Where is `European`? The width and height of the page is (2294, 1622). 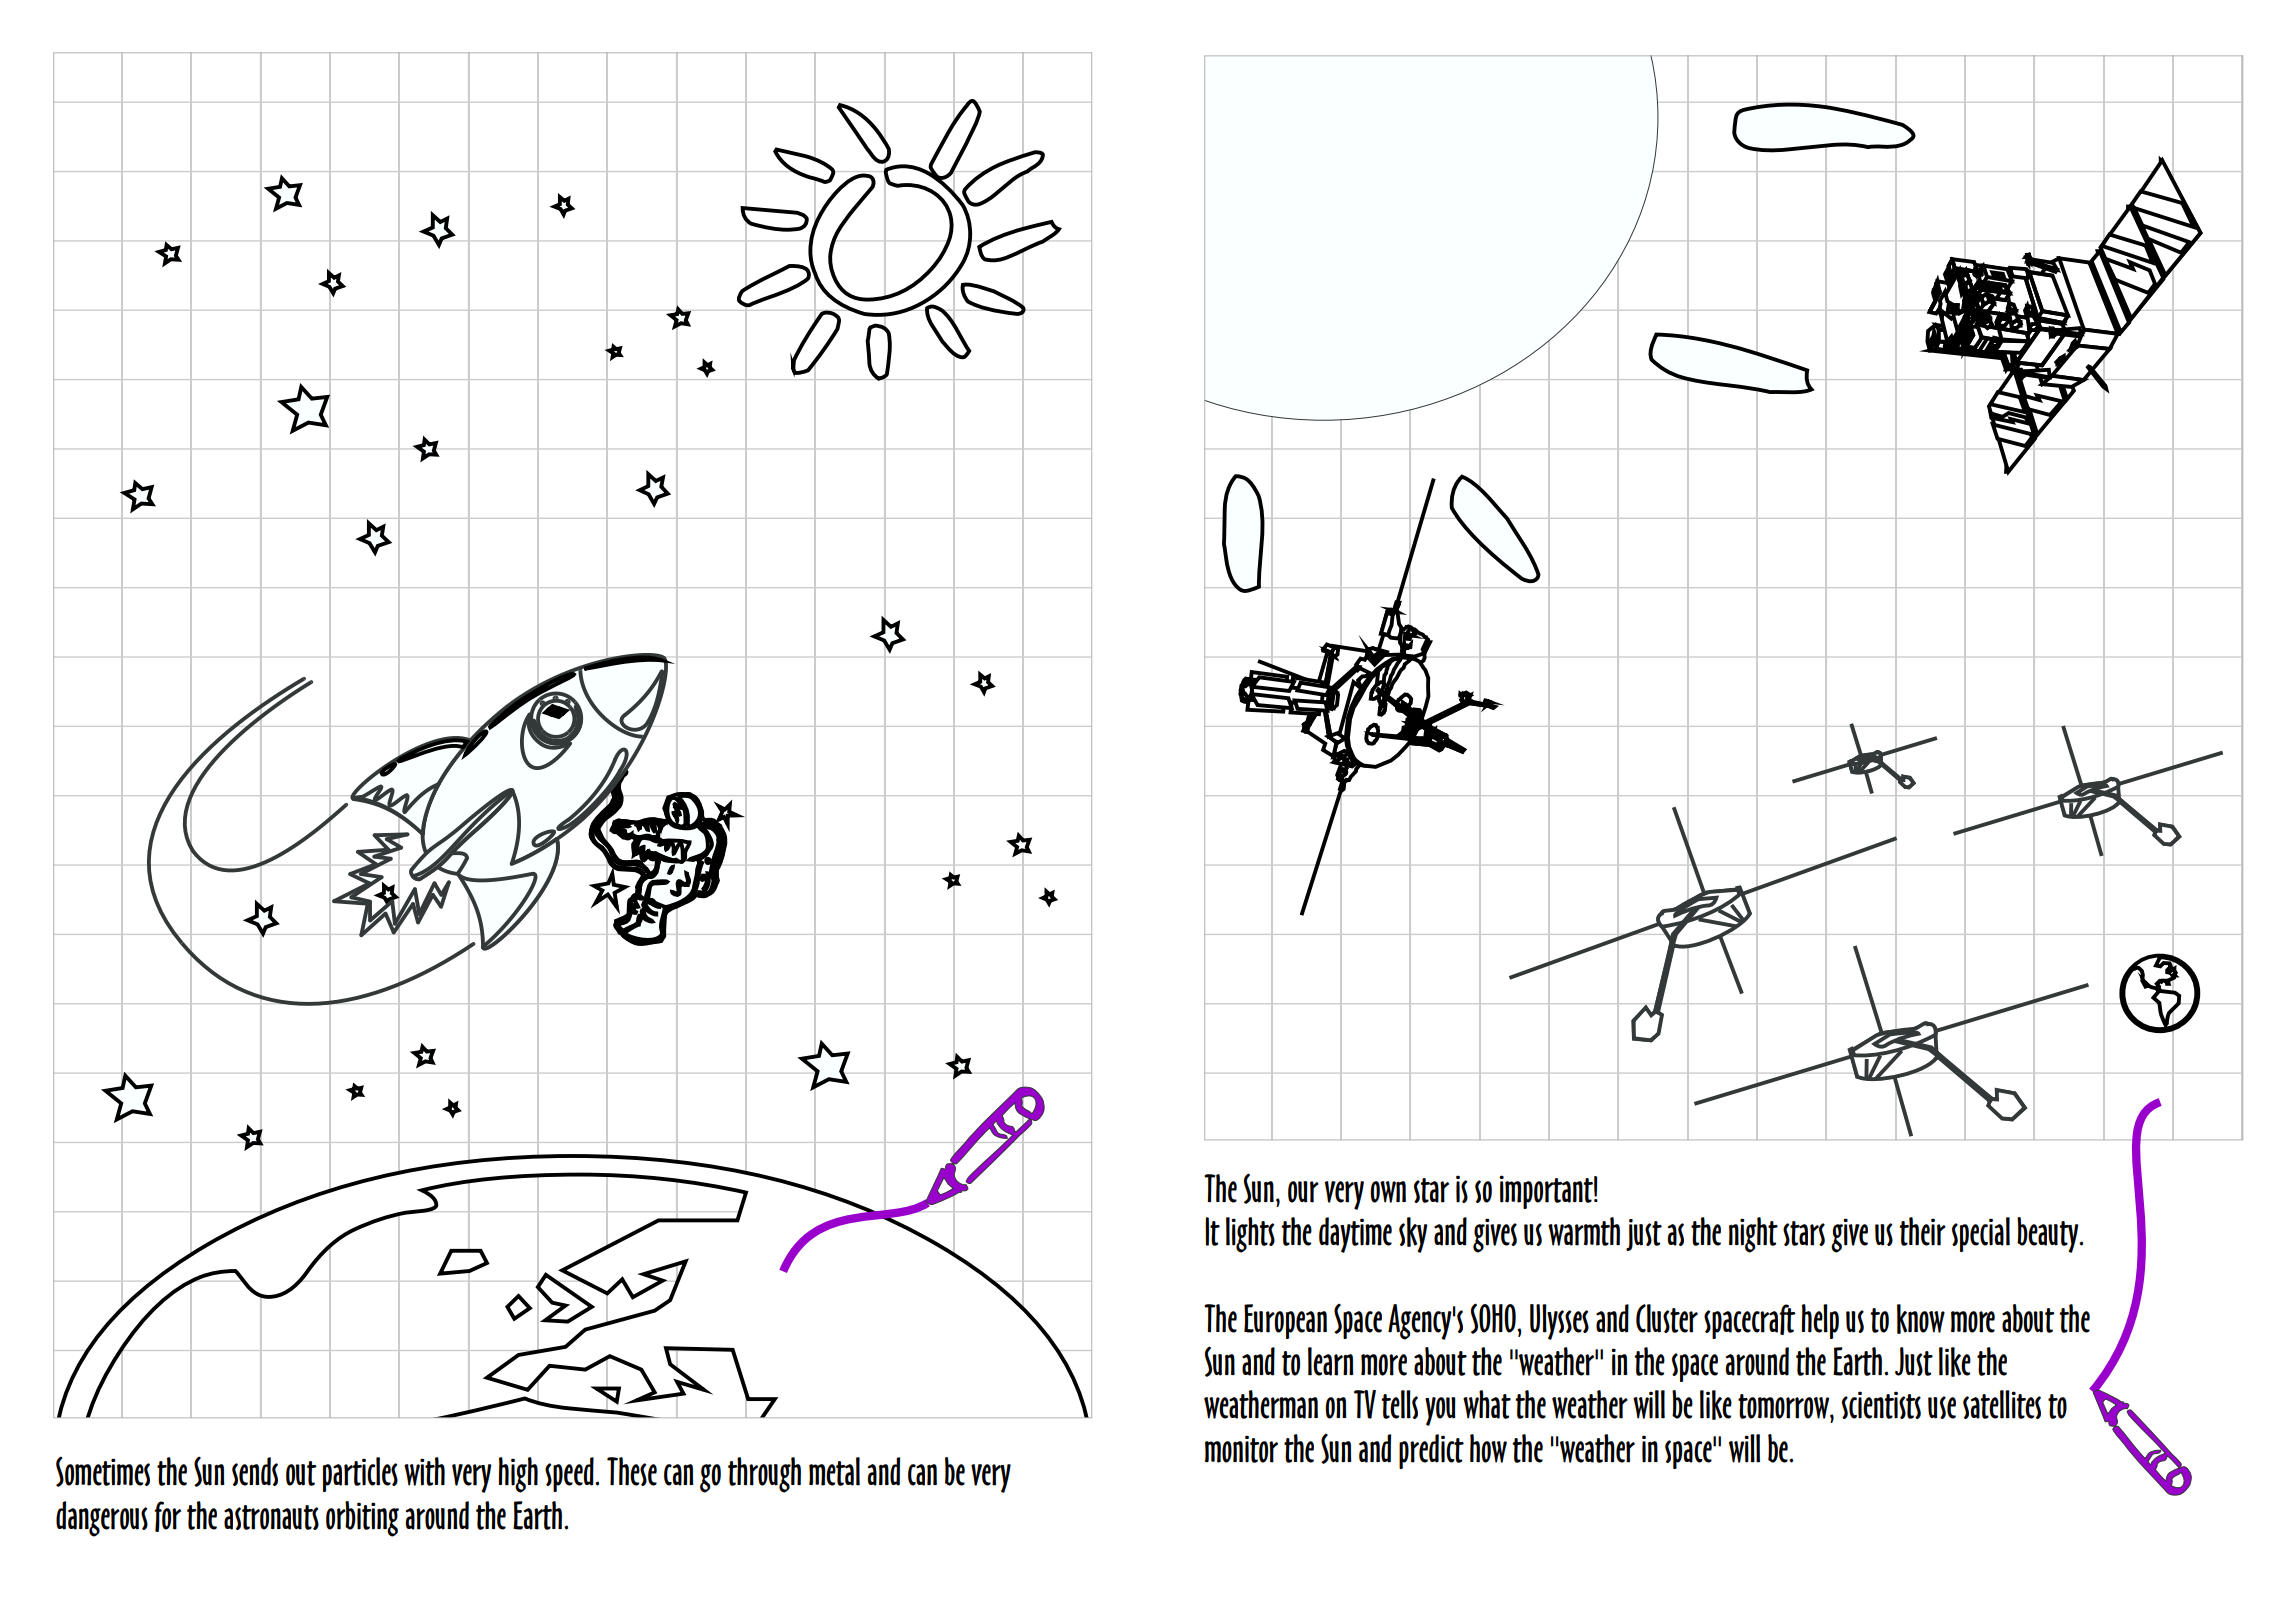 European is located at coordinates (1285, 1321).
